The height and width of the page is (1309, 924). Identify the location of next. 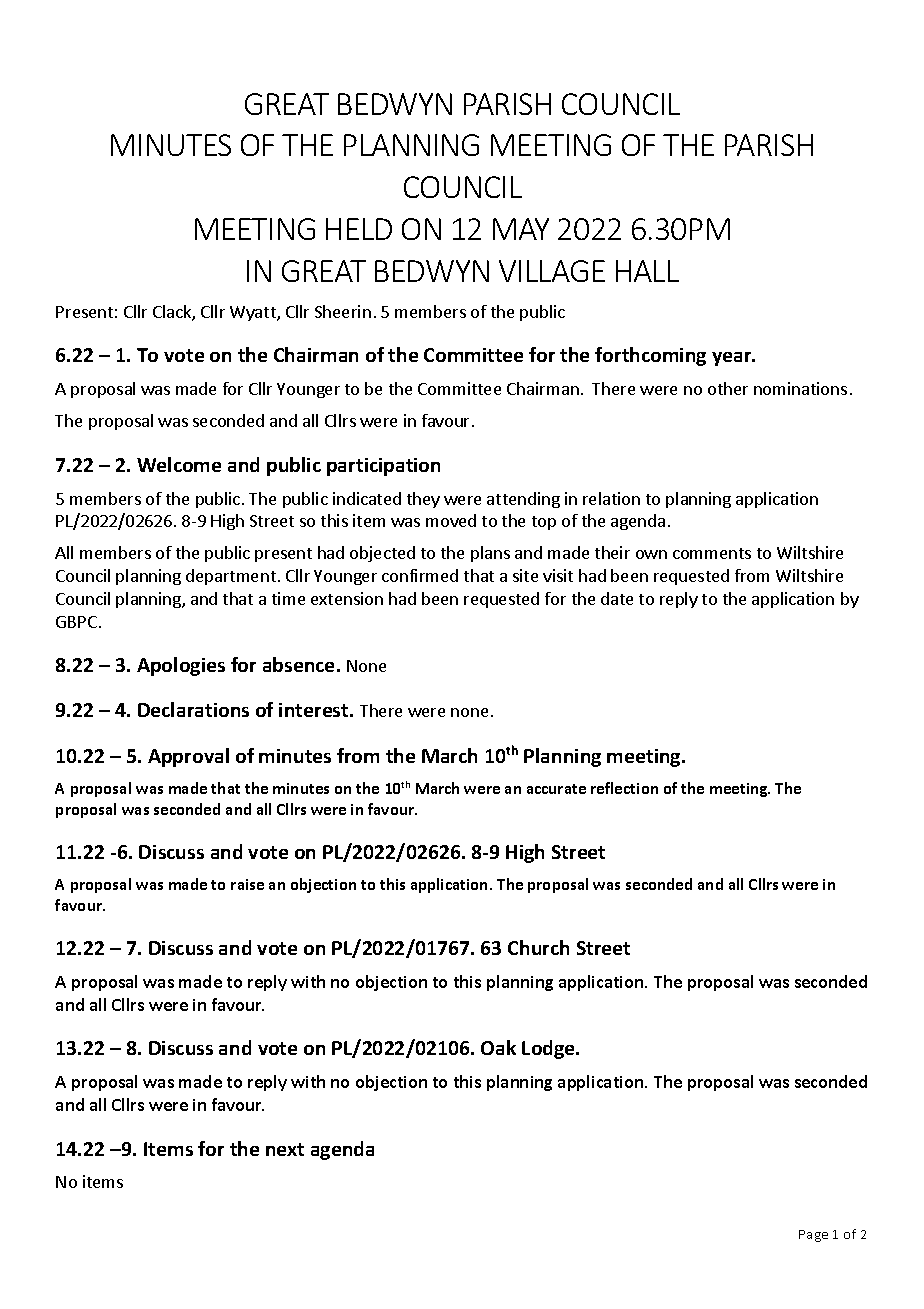
(285, 1149).
